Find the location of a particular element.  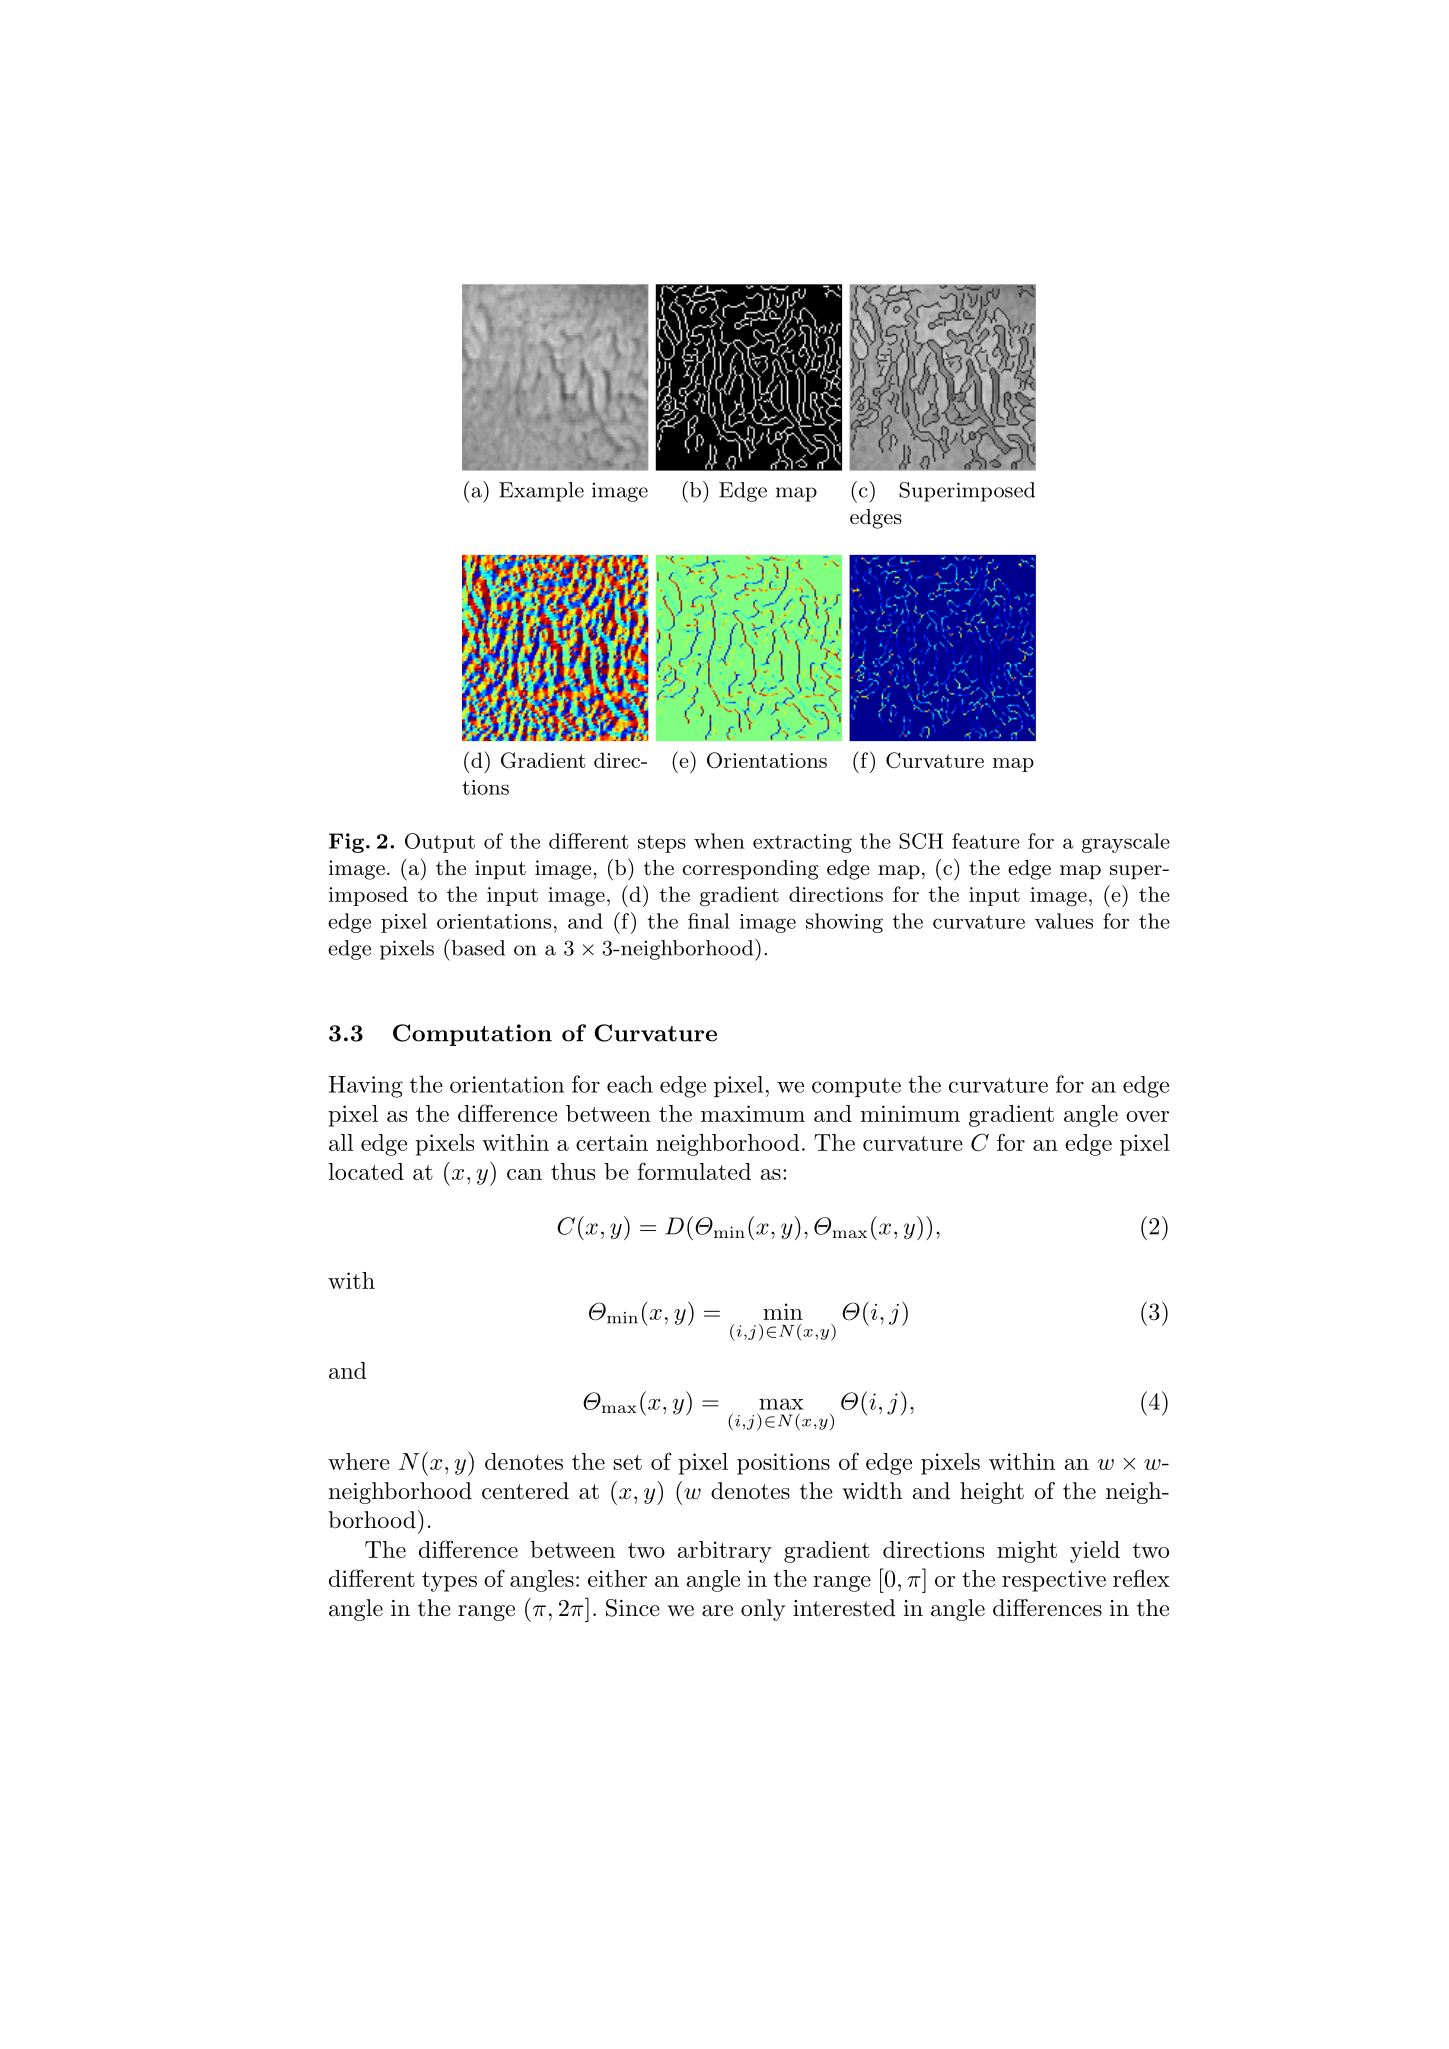

maximum is located at coordinates (753, 1113).
